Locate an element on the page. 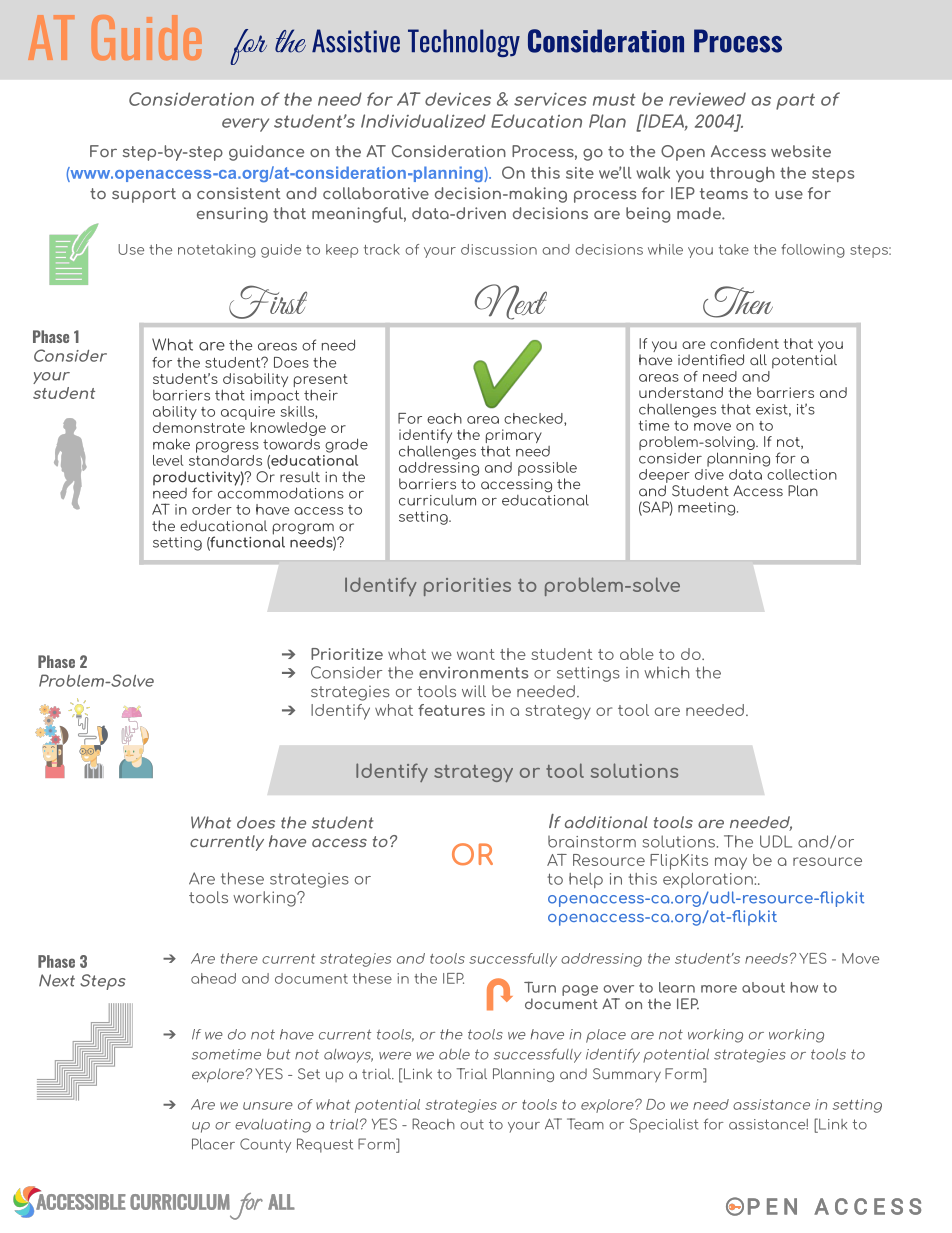  Technology is located at coordinates (464, 43).
